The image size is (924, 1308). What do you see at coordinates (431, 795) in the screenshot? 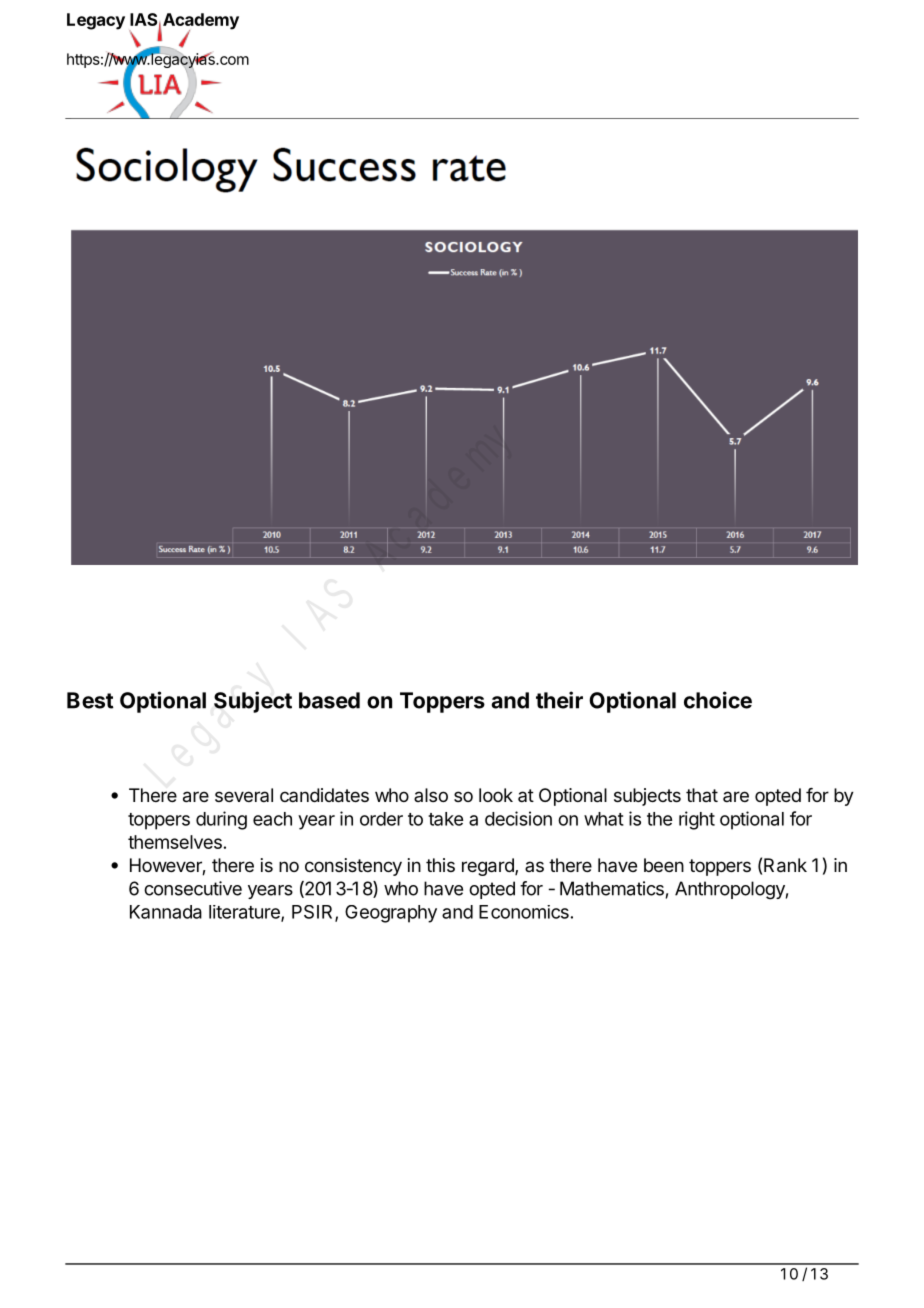
I see `also` at bounding box center [431, 795].
